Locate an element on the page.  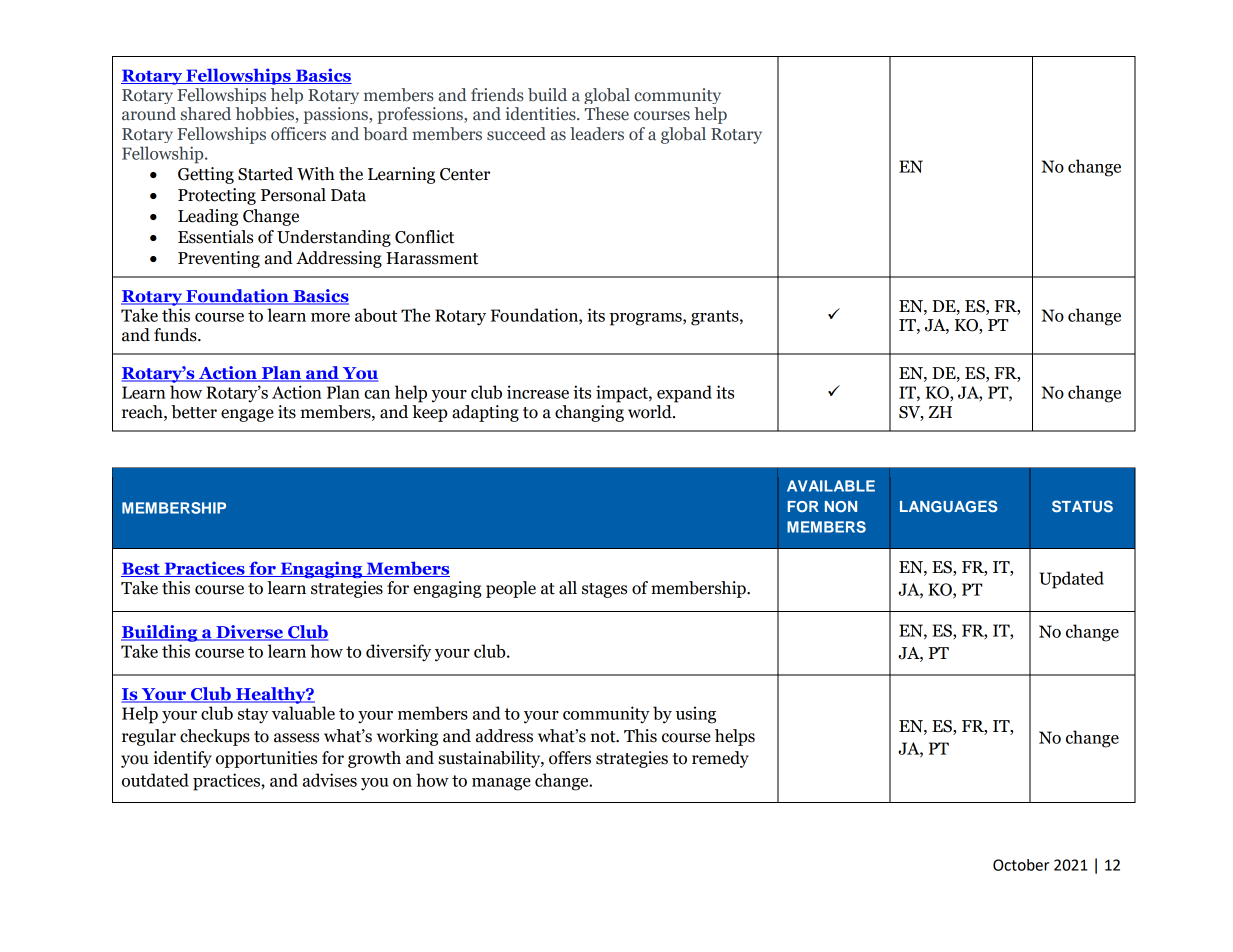
expand is located at coordinates (684, 394).
